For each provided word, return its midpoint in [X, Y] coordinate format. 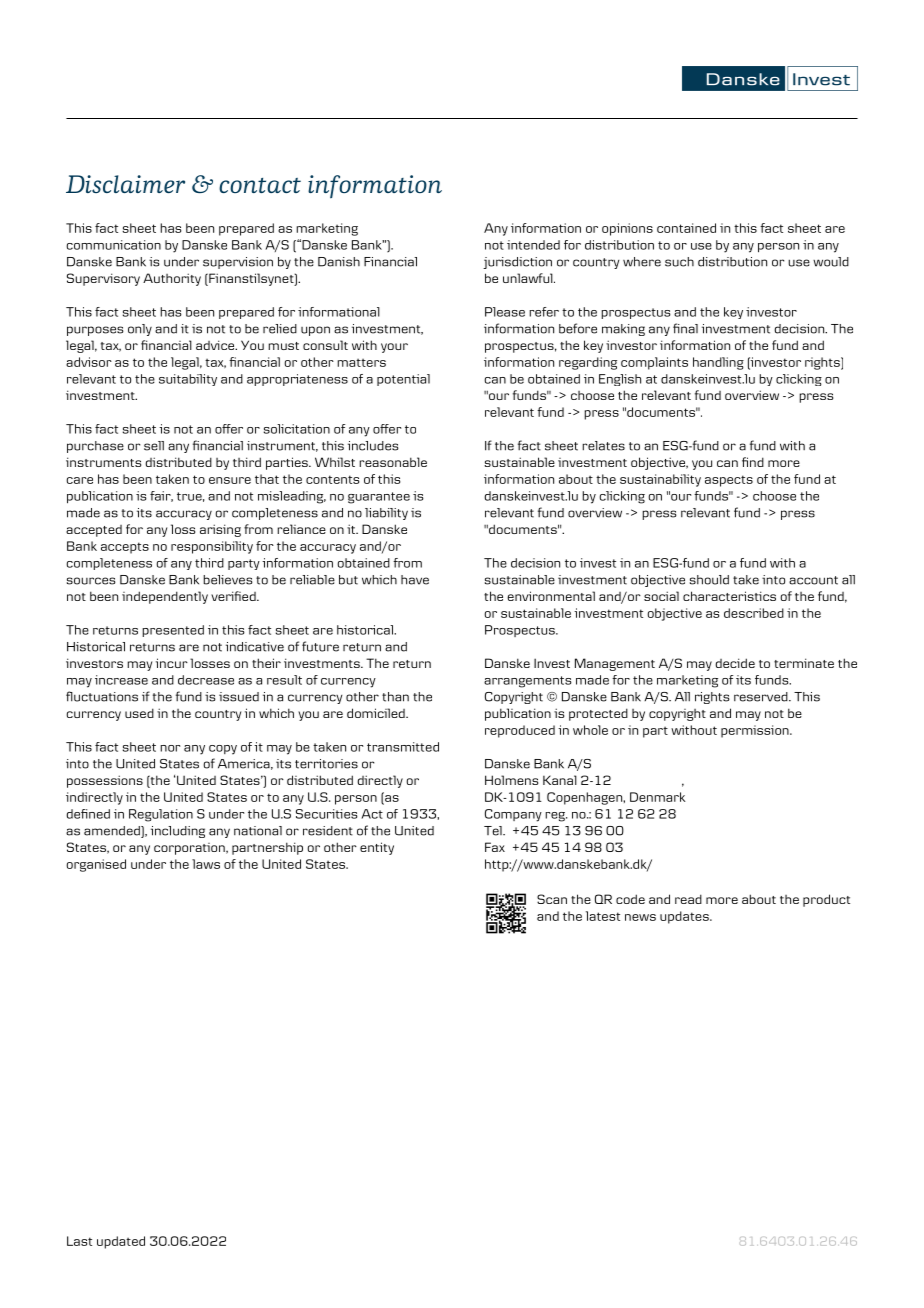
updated [121, 1242]
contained [686, 228]
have [415, 580]
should [709, 580]
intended [533, 245]
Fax [495, 847]
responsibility [212, 547]
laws [206, 864]
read [688, 899]
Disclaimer [125, 184]
